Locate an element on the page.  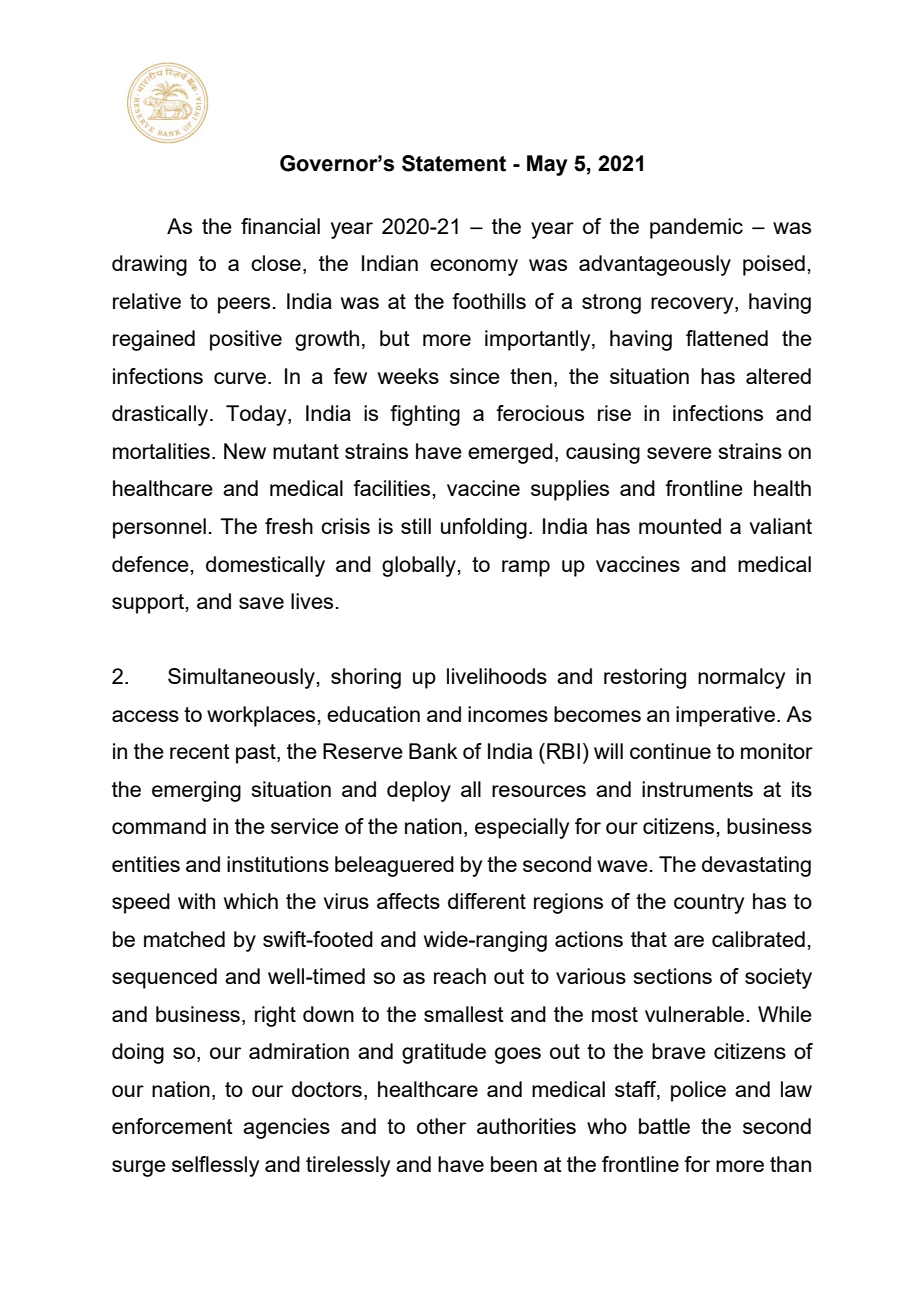
selflessly is located at coordinates (215, 1166).
